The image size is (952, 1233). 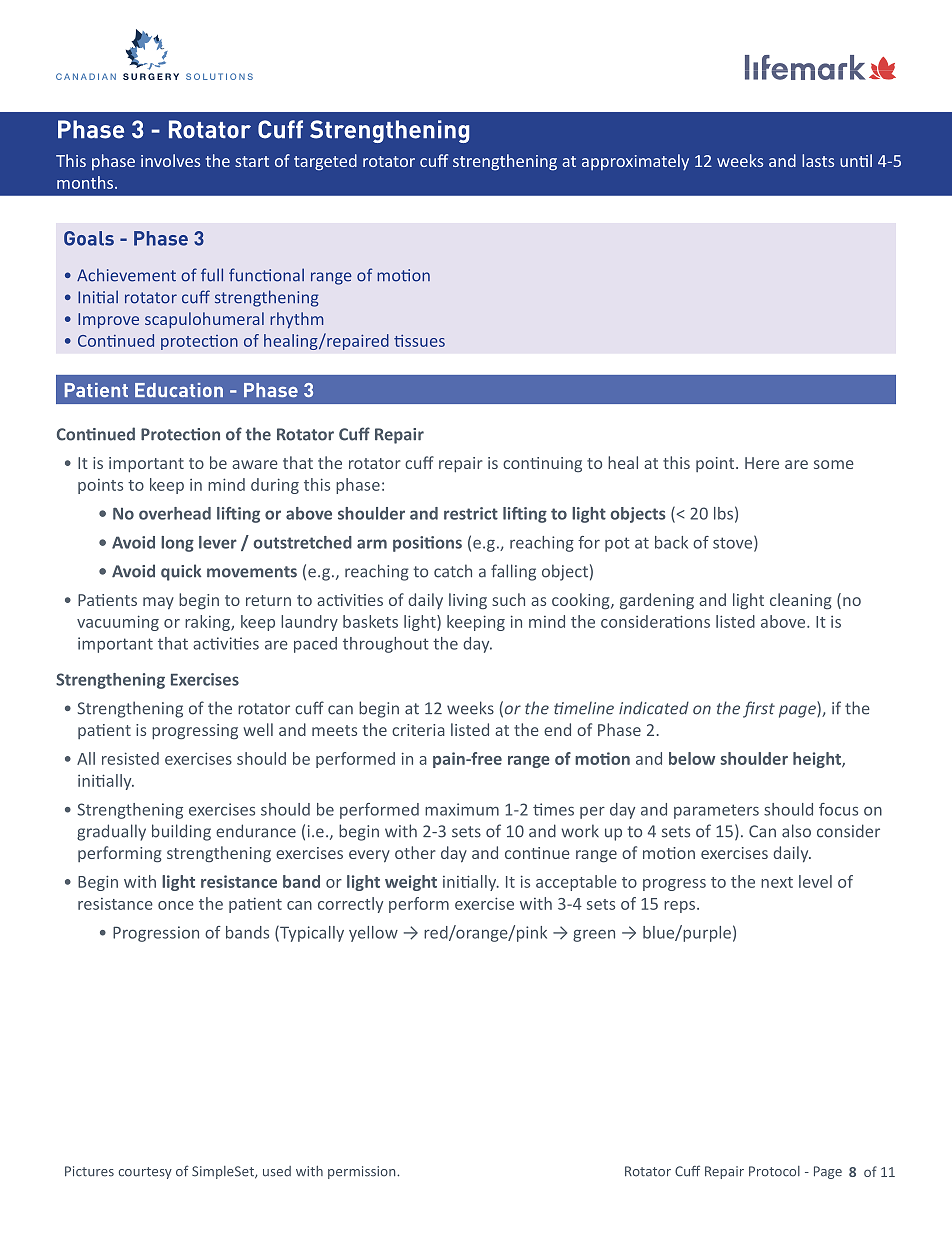 What do you see at coordinates (145, 1173) in the screenshot?
I see `courtesy` at bounding box center [145, 1173].
